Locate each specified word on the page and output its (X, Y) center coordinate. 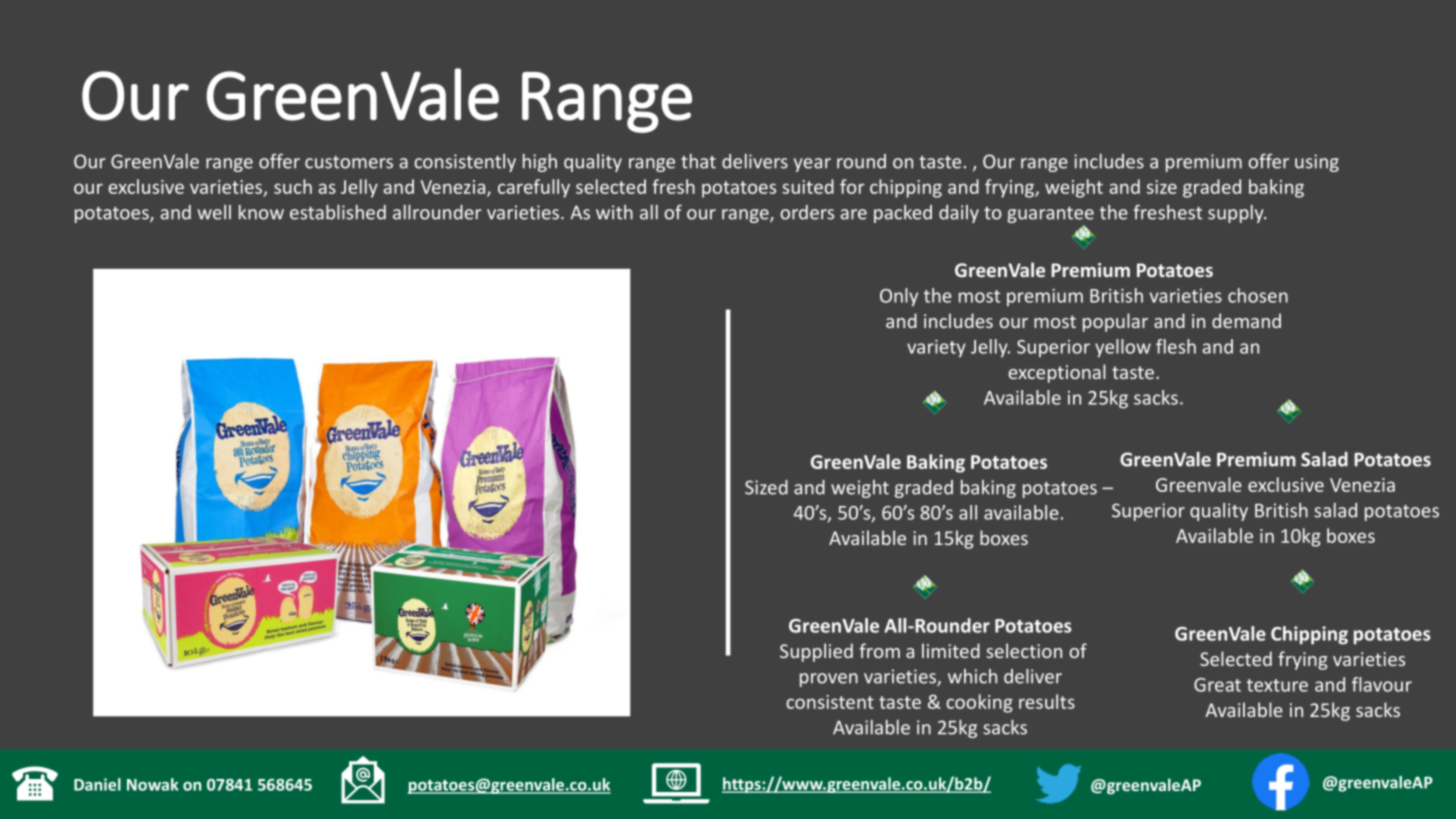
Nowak (152, 784)
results (1047, 701)
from (879, 650)
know (261, 212)
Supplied (816, 652)
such (293, 186)
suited (808, 186)
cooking (979, 703)
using (1317, 163)
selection (1024, 650)
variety (936, 348)
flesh (1176, 346)
